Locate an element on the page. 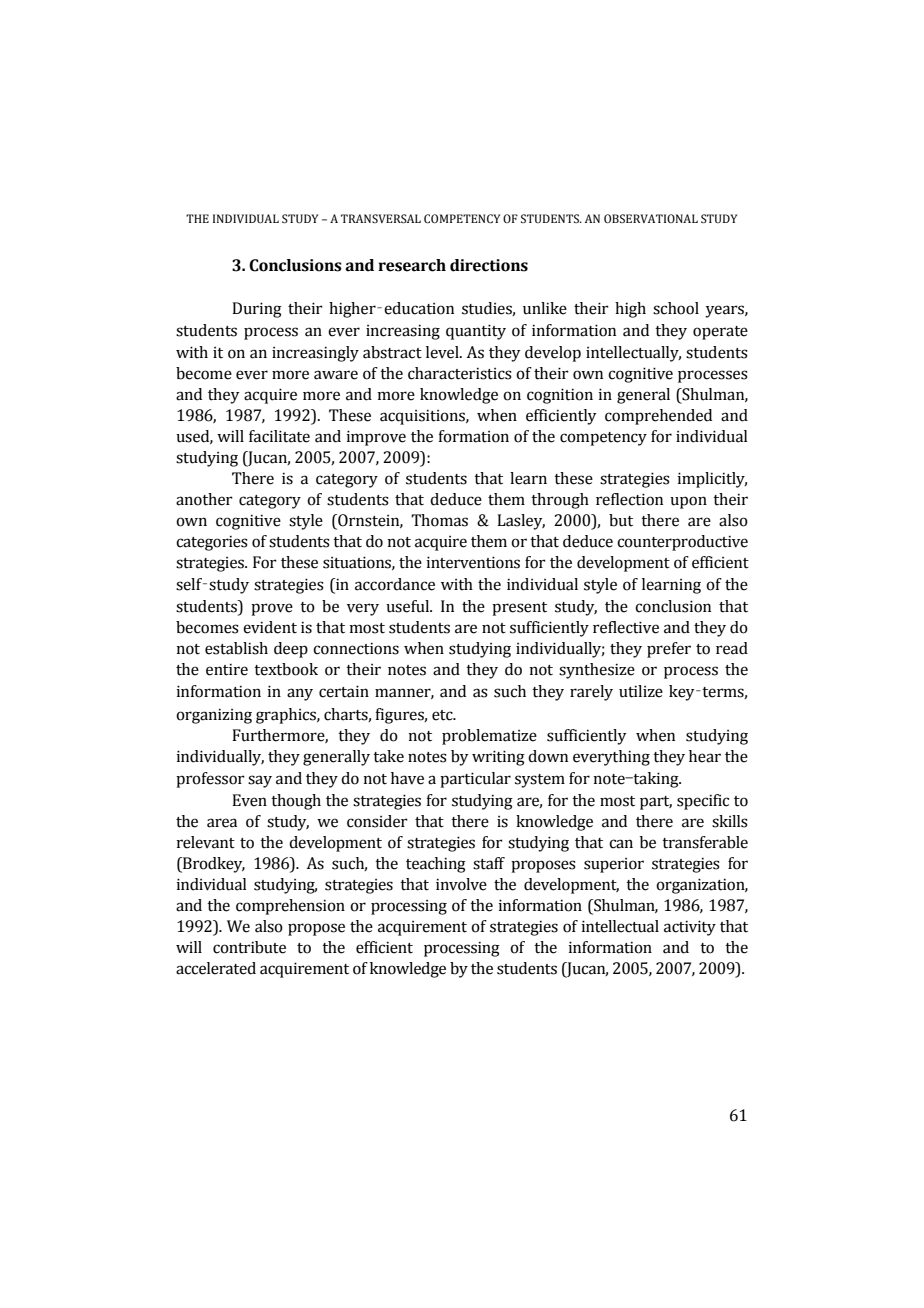 Image resolution: width=924 pixels, height=1308 pixels. directions is located at coordinates (489, 265).
